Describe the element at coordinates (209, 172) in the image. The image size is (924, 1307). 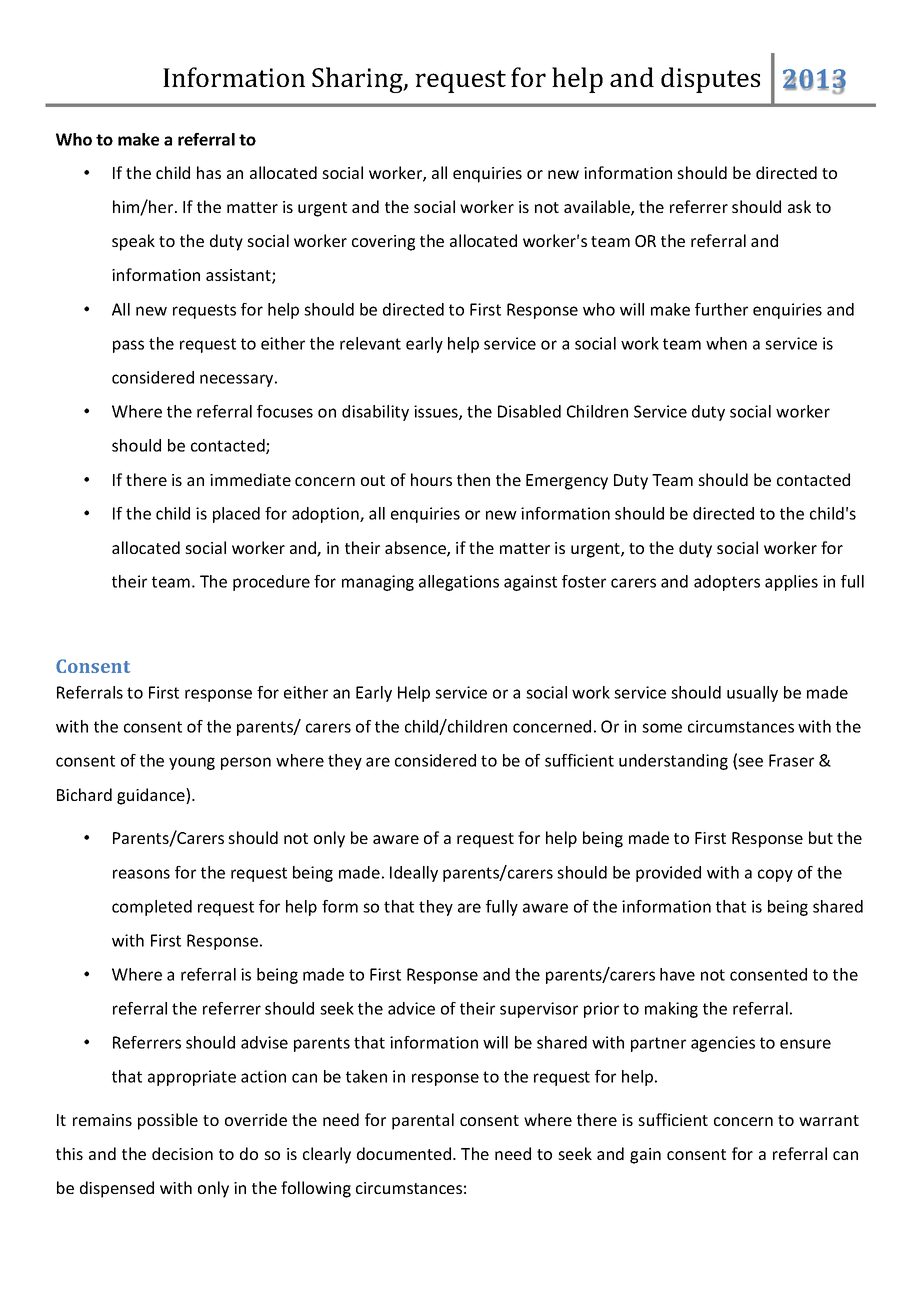
I see `has` at that location.
